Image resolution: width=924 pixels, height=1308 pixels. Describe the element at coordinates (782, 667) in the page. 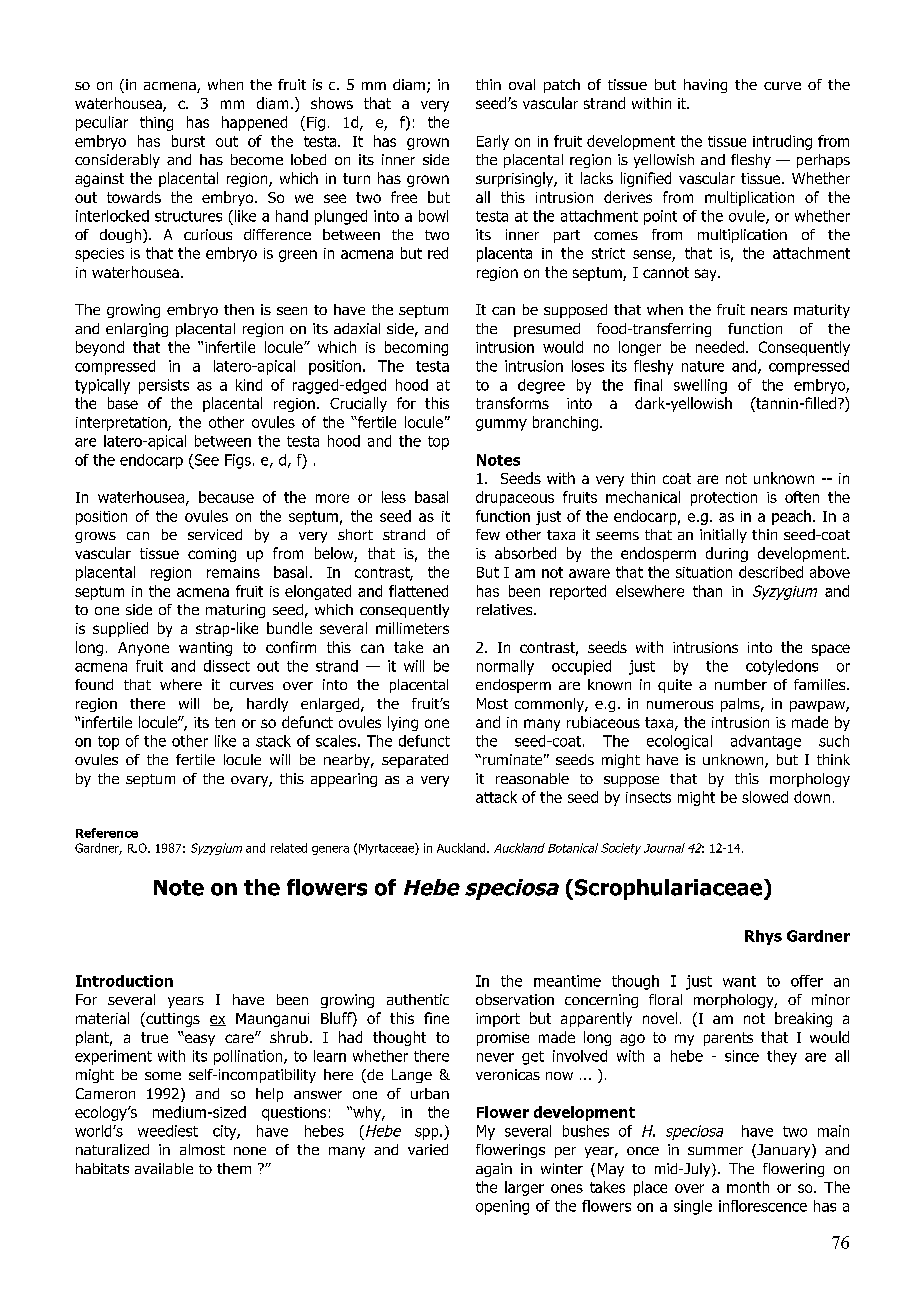

I see `cotyledons` at that location.
